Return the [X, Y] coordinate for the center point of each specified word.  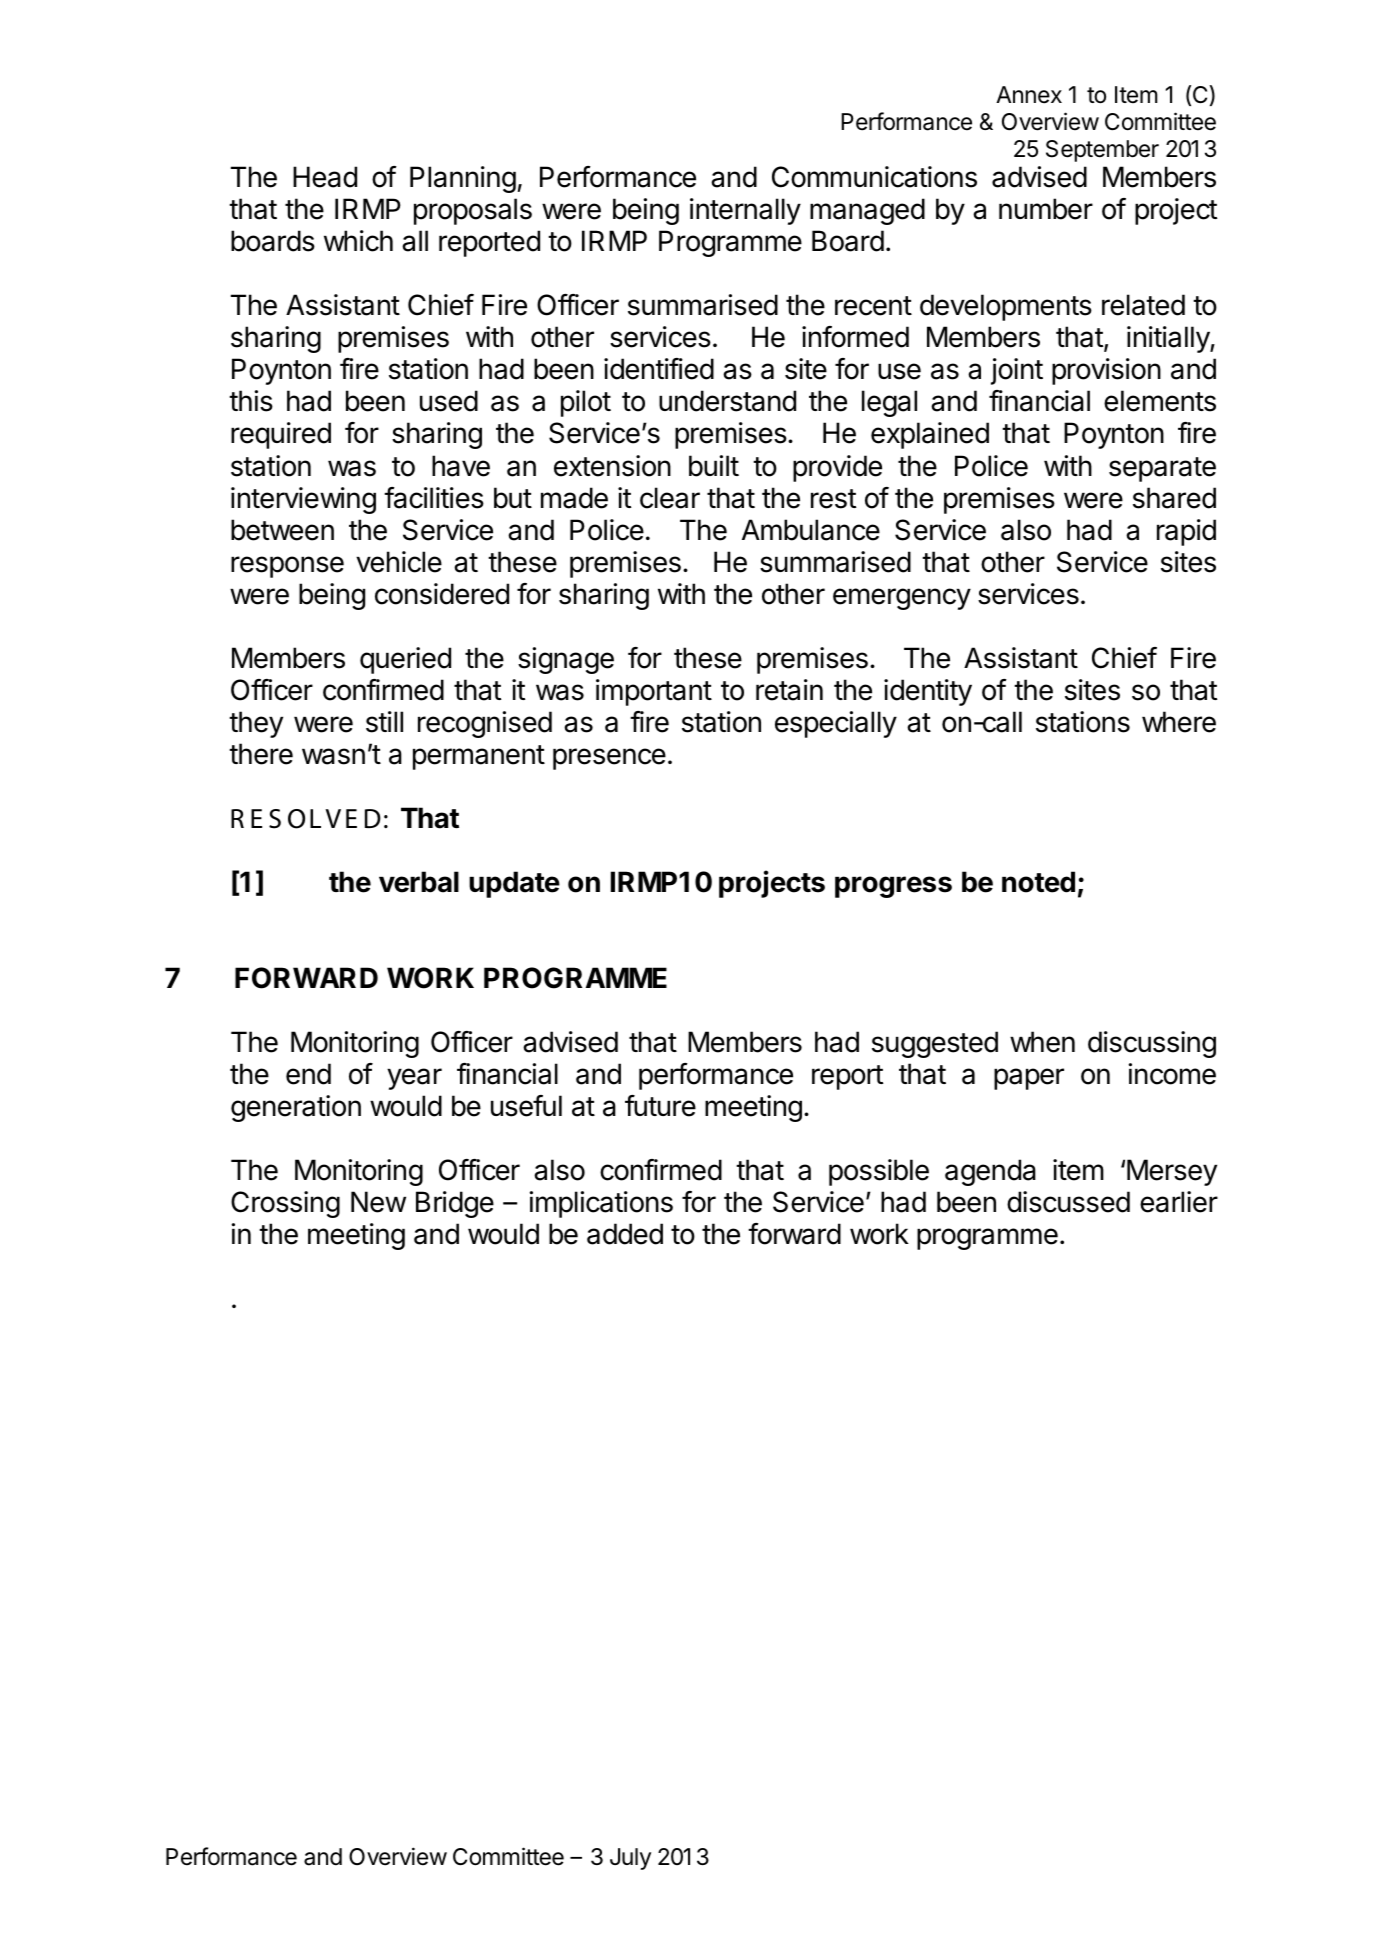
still [384, 722]
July [630, 1859]
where [1179, 722]
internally [745, 211]
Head [325, 177]
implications [601, 1204]
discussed [1068, 1202]
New [378, 1202]
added [625, 1234]
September [1102, 151]
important [654, 692]
